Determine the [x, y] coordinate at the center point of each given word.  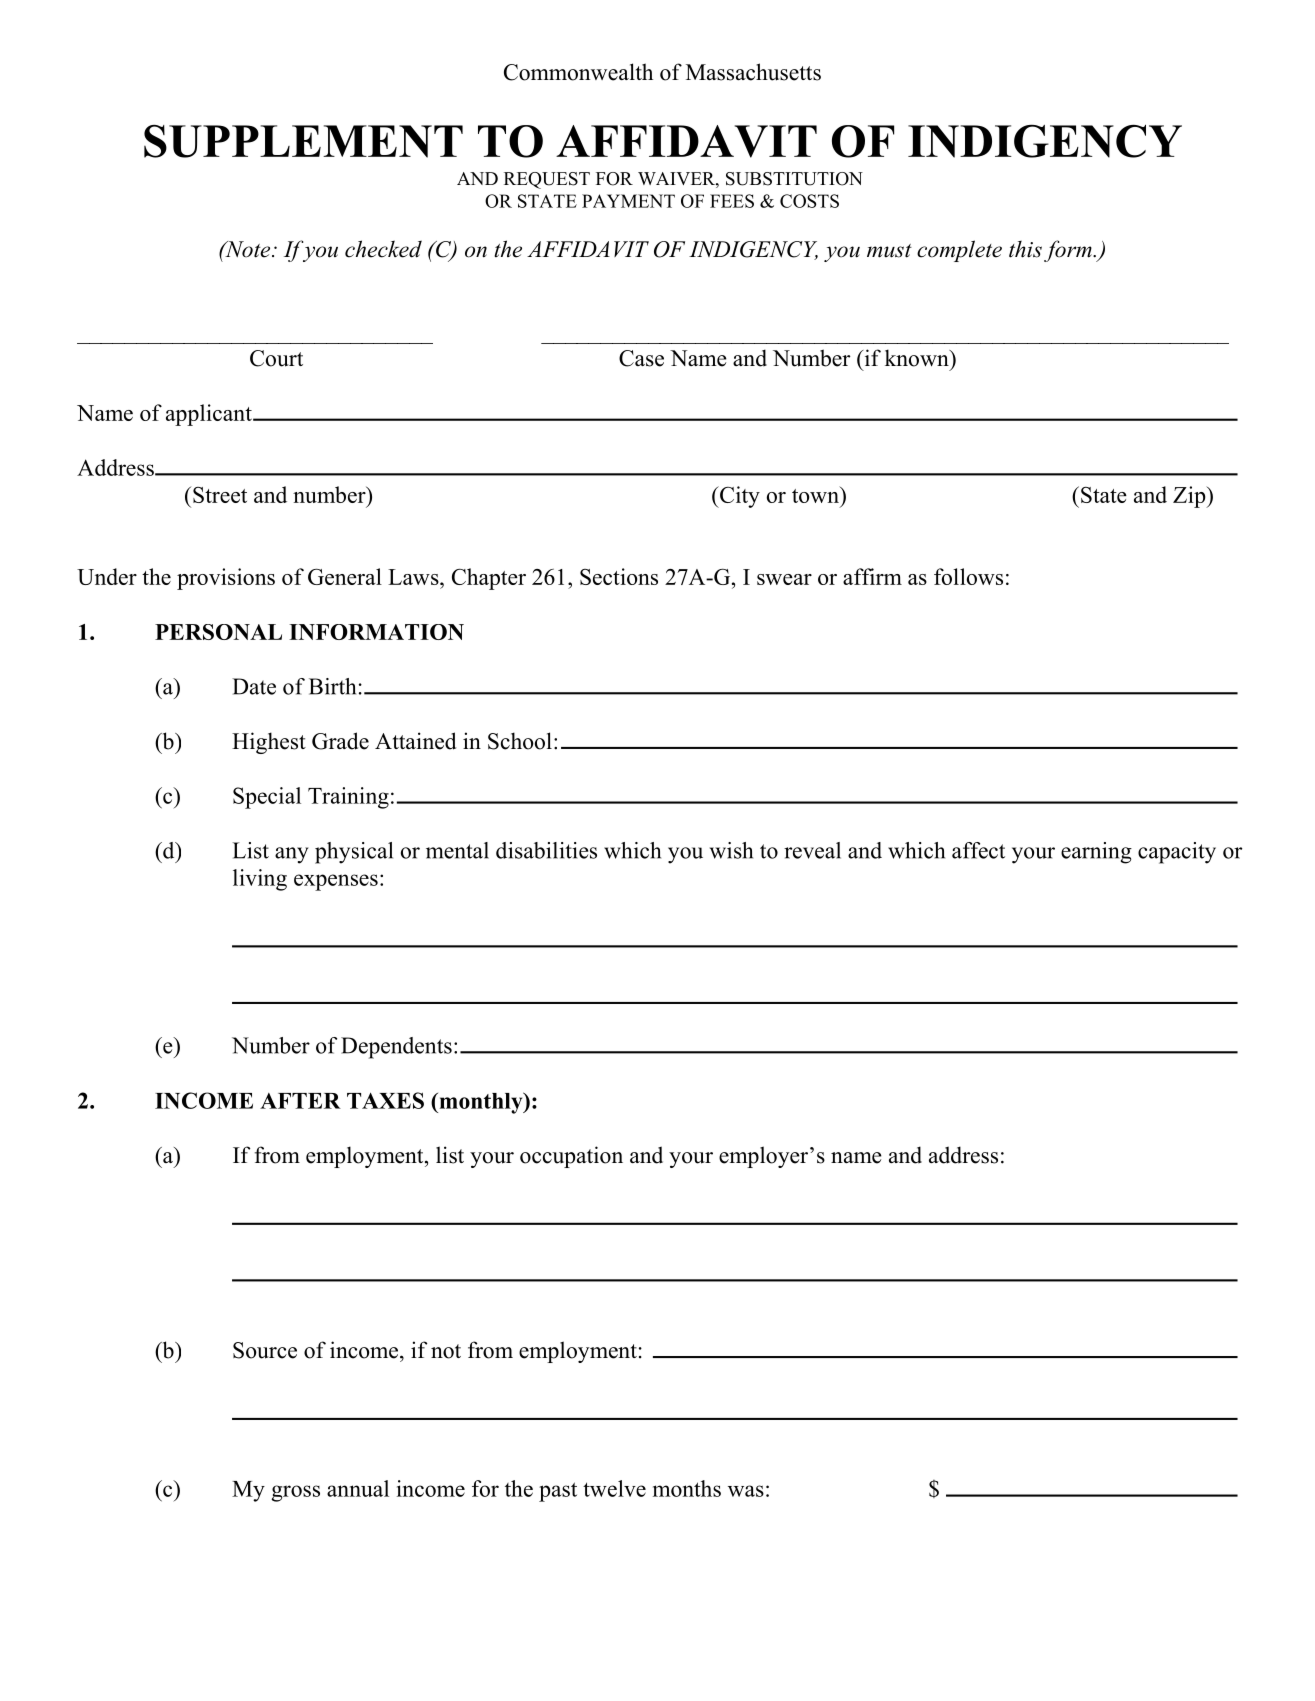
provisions [226, 579]
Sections [619, 576]
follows [968, 576]
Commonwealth [578, 72]
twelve [614, 1488]
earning [1096, 853]
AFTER [300, 1101]
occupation [571, 1157]
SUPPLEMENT [303, 141]
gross [295, 1493]
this [1025, 249]
